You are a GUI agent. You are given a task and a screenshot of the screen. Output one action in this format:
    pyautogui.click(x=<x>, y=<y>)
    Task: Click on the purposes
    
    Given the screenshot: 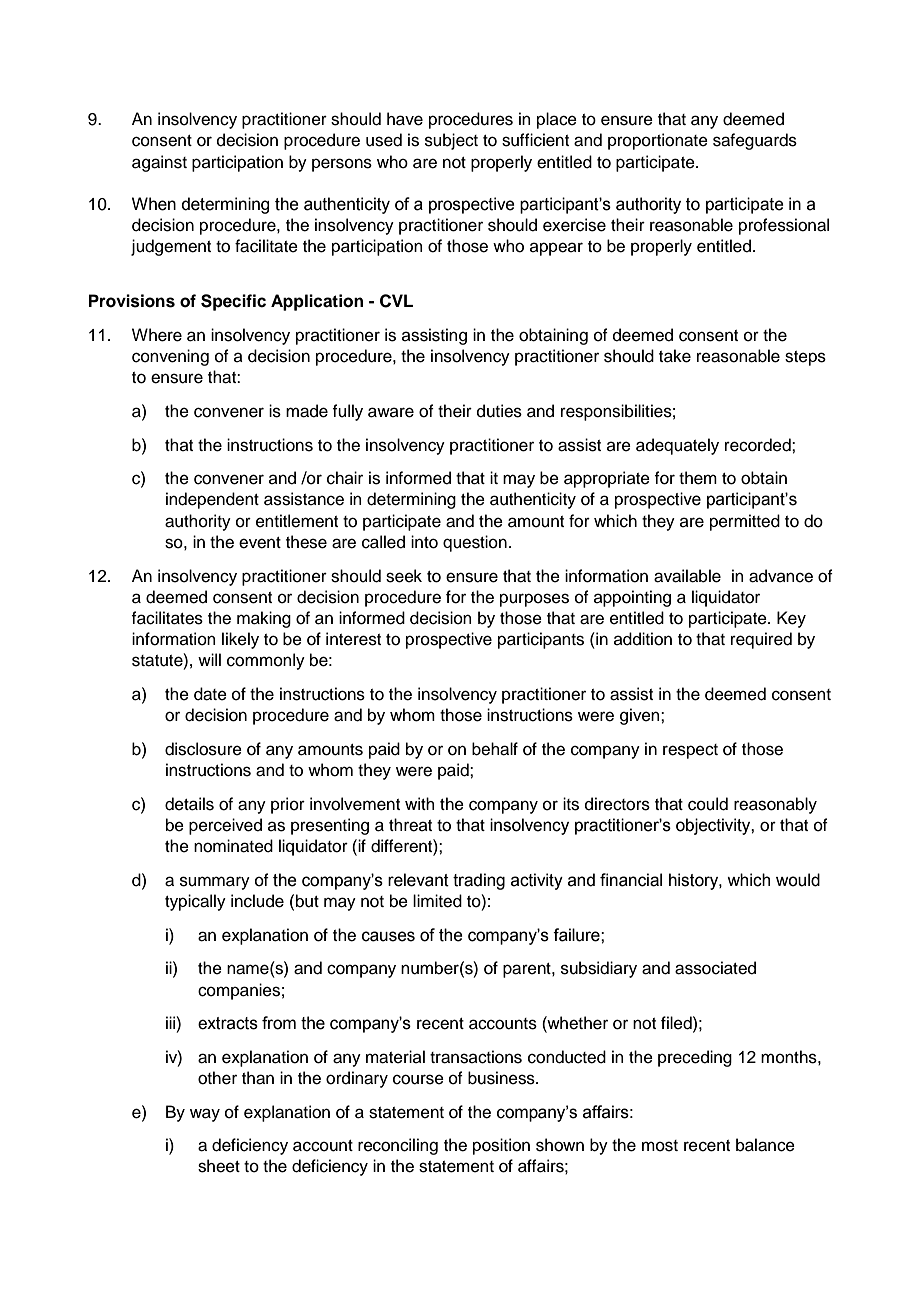 What is the action you would take?
    pyautogui.click(x=534, y=600)
